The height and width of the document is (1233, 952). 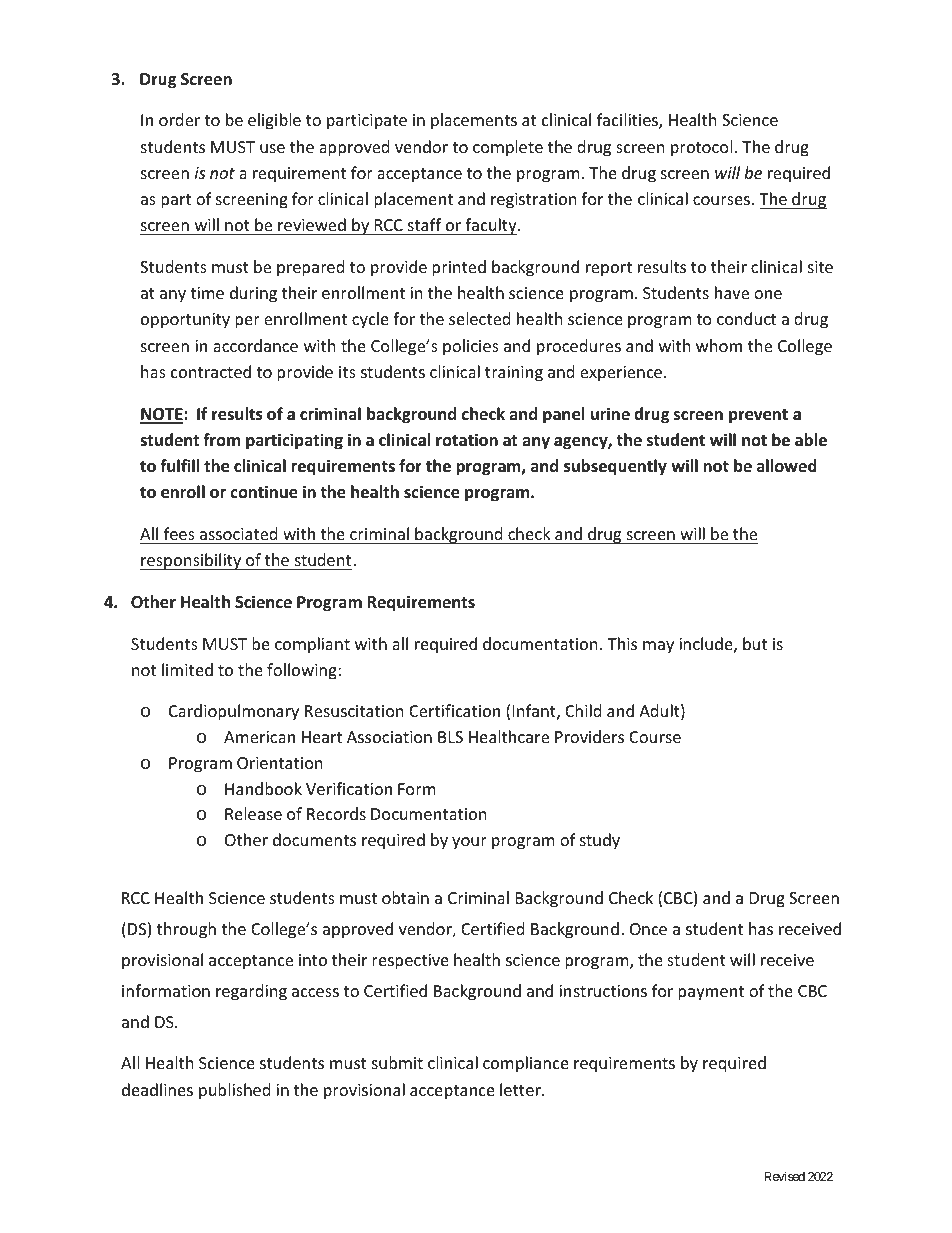 What do you see at coordinates (508, 148) in the document?
I see `complete` at bounding box center [508, 148].
